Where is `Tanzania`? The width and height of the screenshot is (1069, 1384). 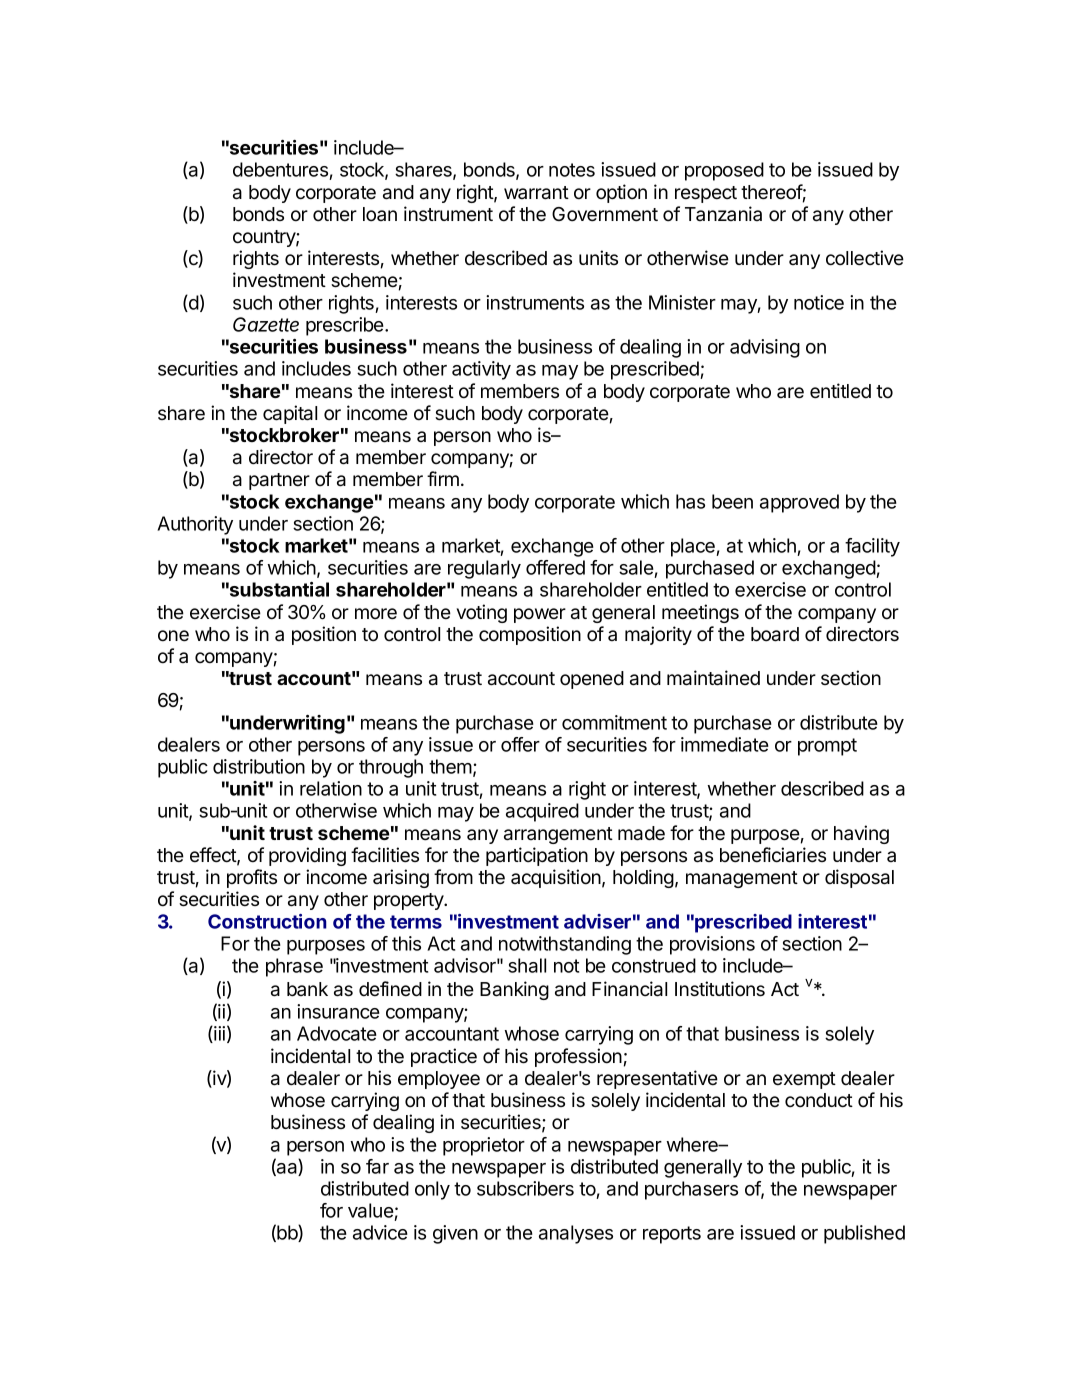
Tanzania is located at coordinates (723, 213).
